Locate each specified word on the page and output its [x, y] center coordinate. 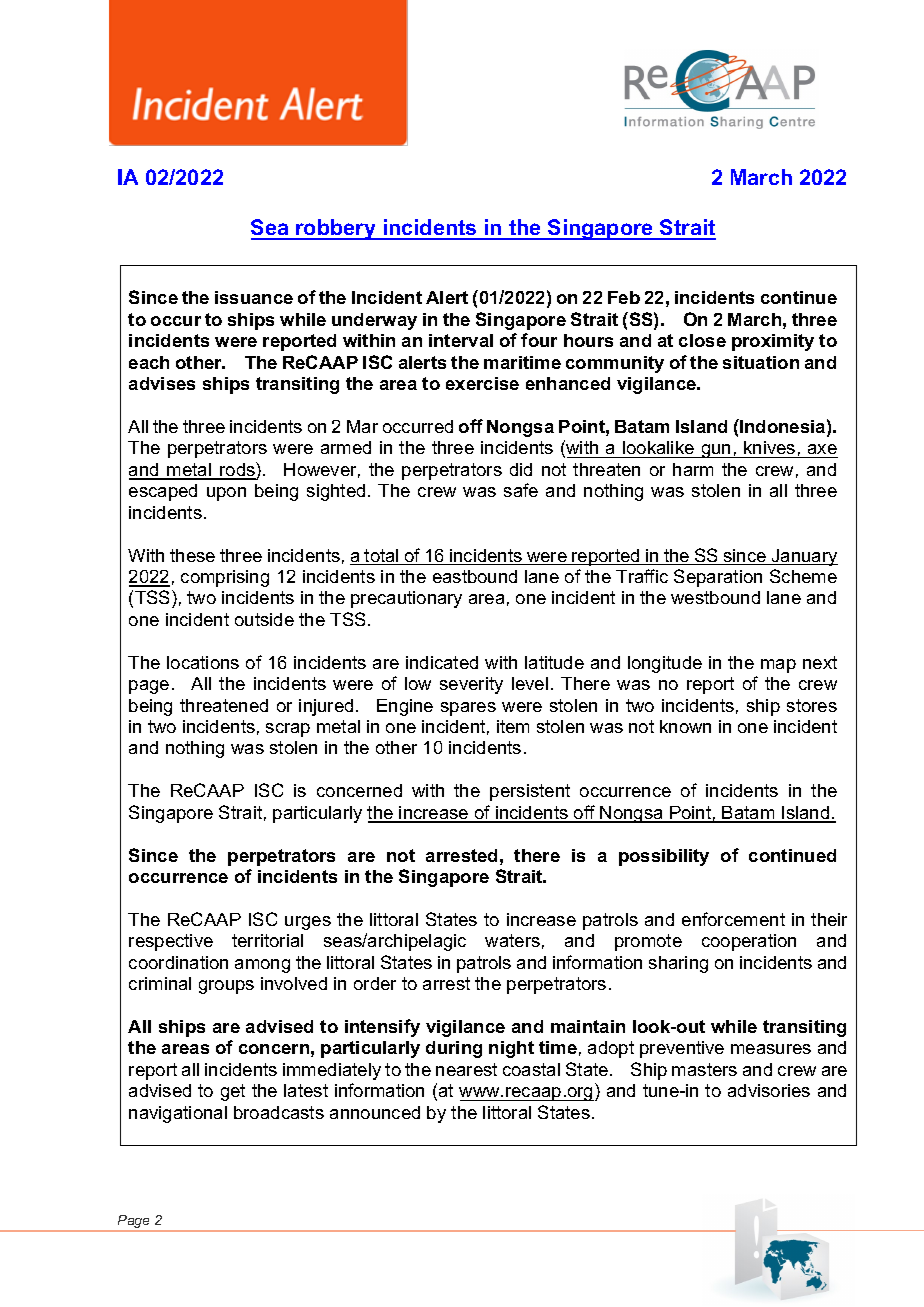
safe [521, 490]
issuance [254, 297]
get [233, 1092]
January [803, 557]
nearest [466, 1069]
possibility [664, 857]
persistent [530, 792]
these [192, 555]
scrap [288, 730]
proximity [773, 342]
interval [461, 340]
